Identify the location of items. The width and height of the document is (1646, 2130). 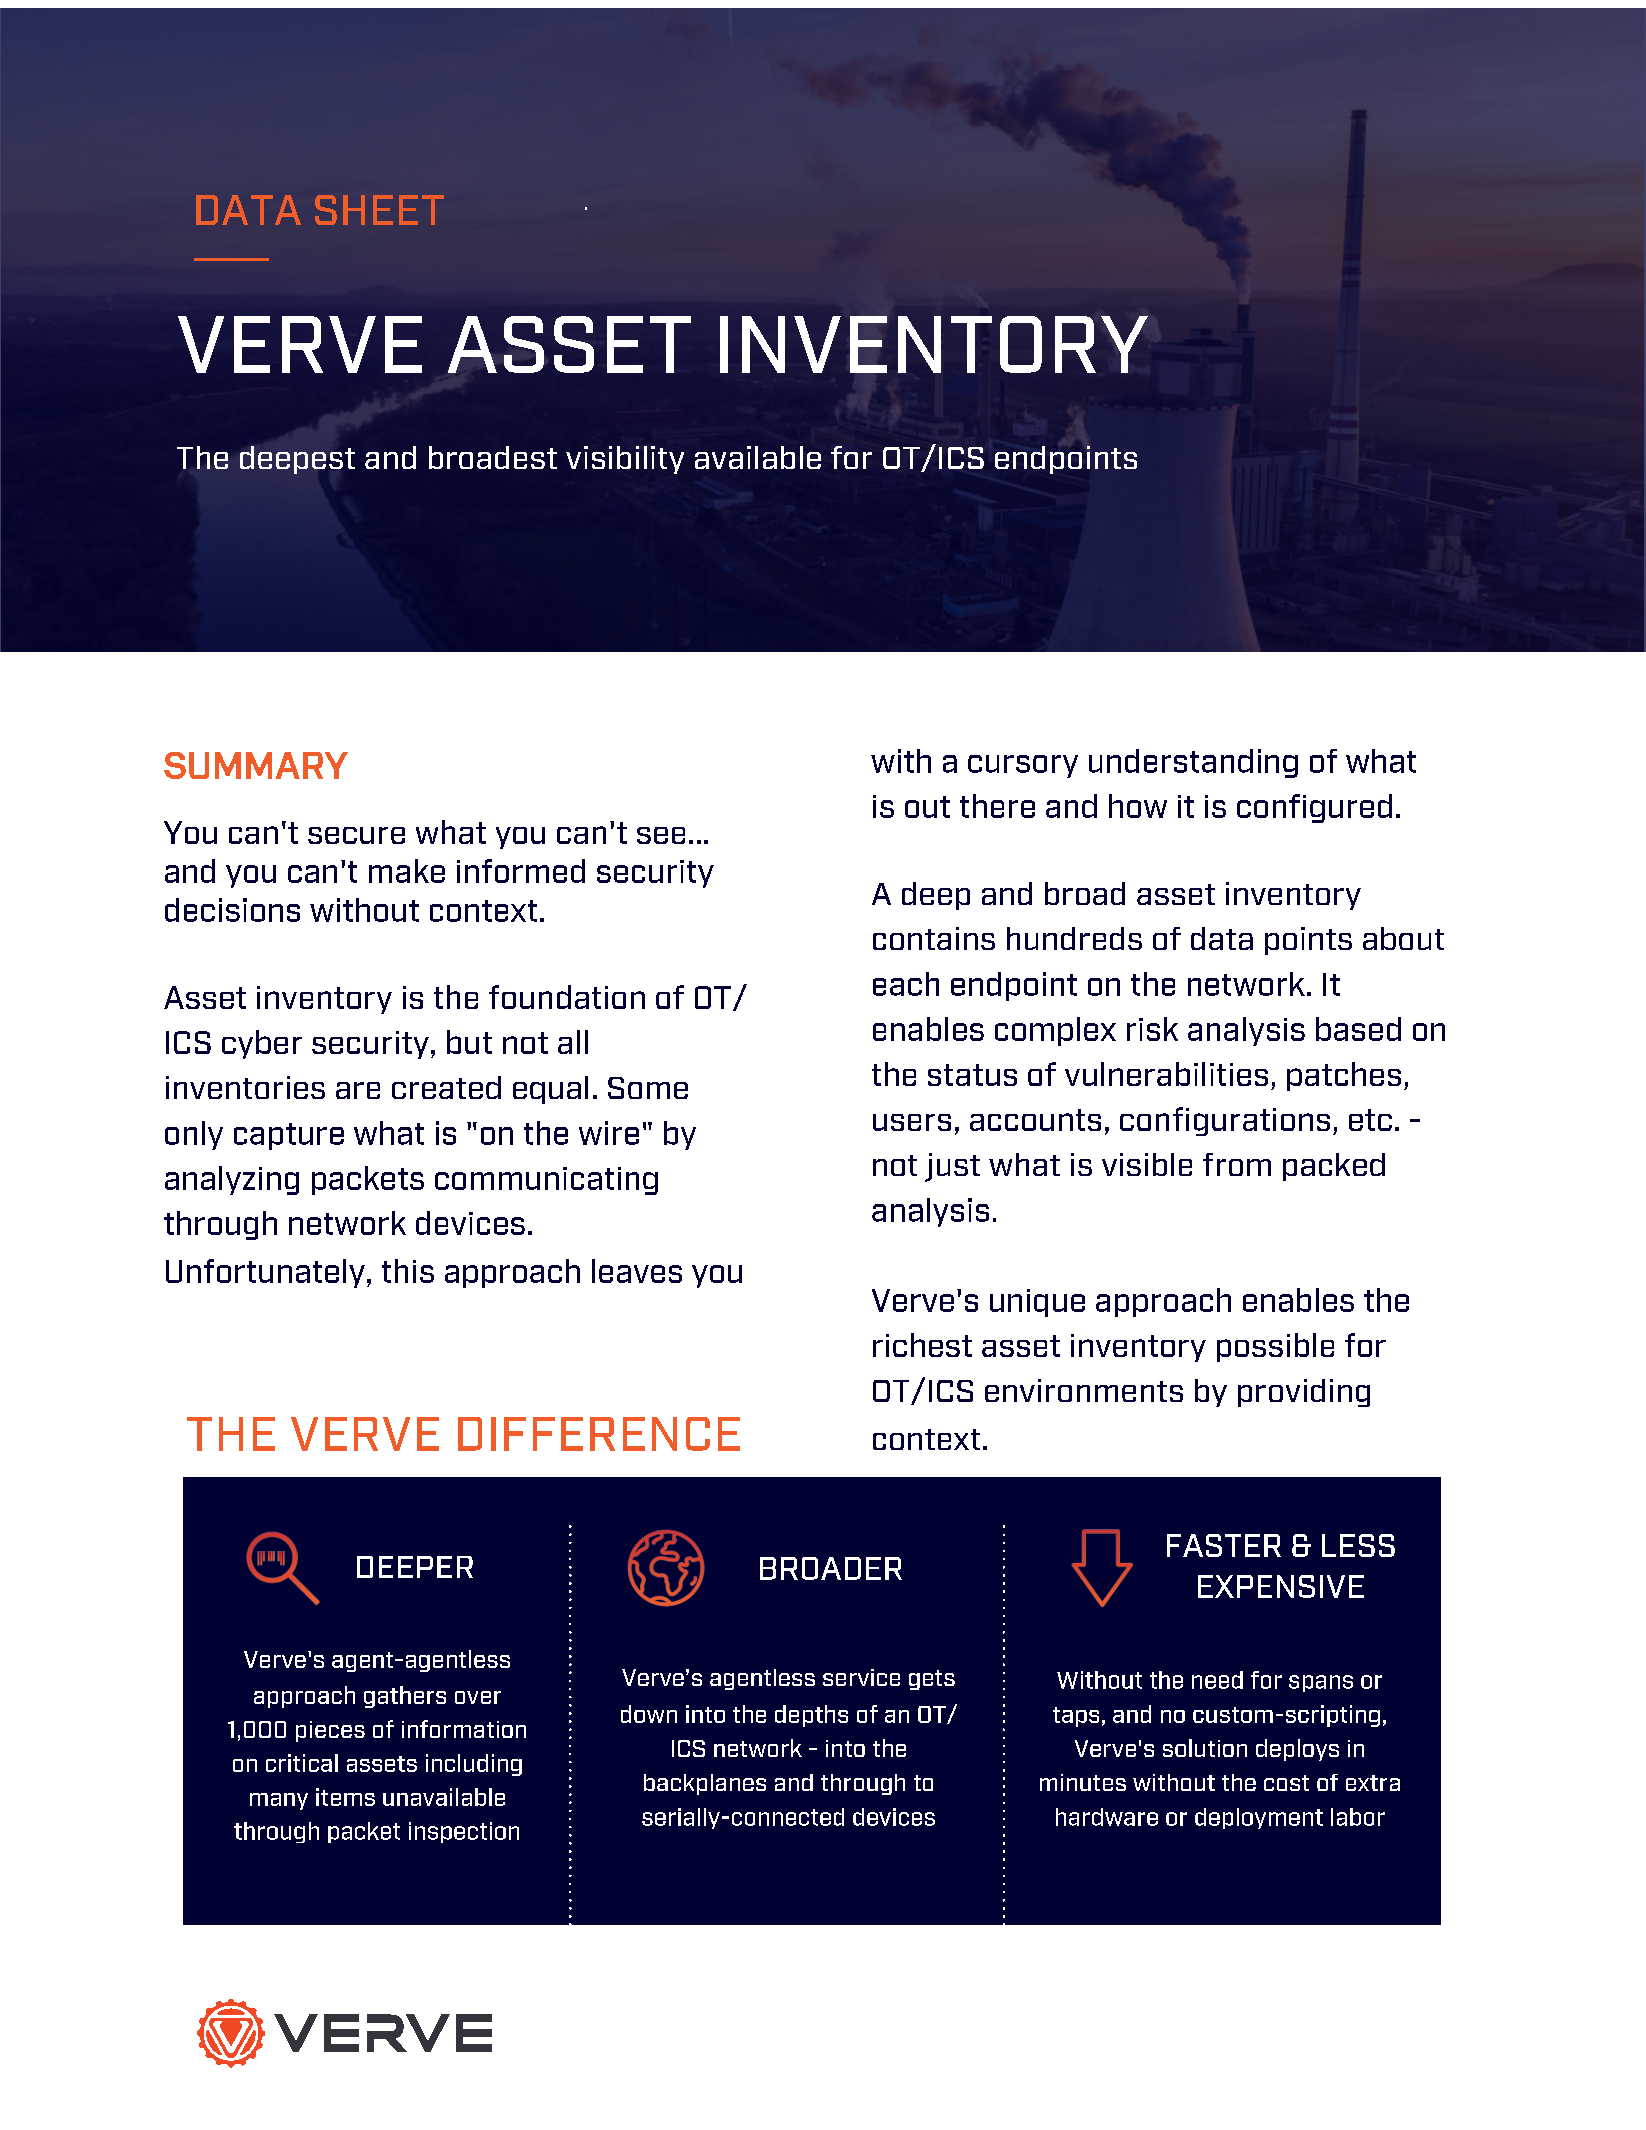
(345, 1797).
